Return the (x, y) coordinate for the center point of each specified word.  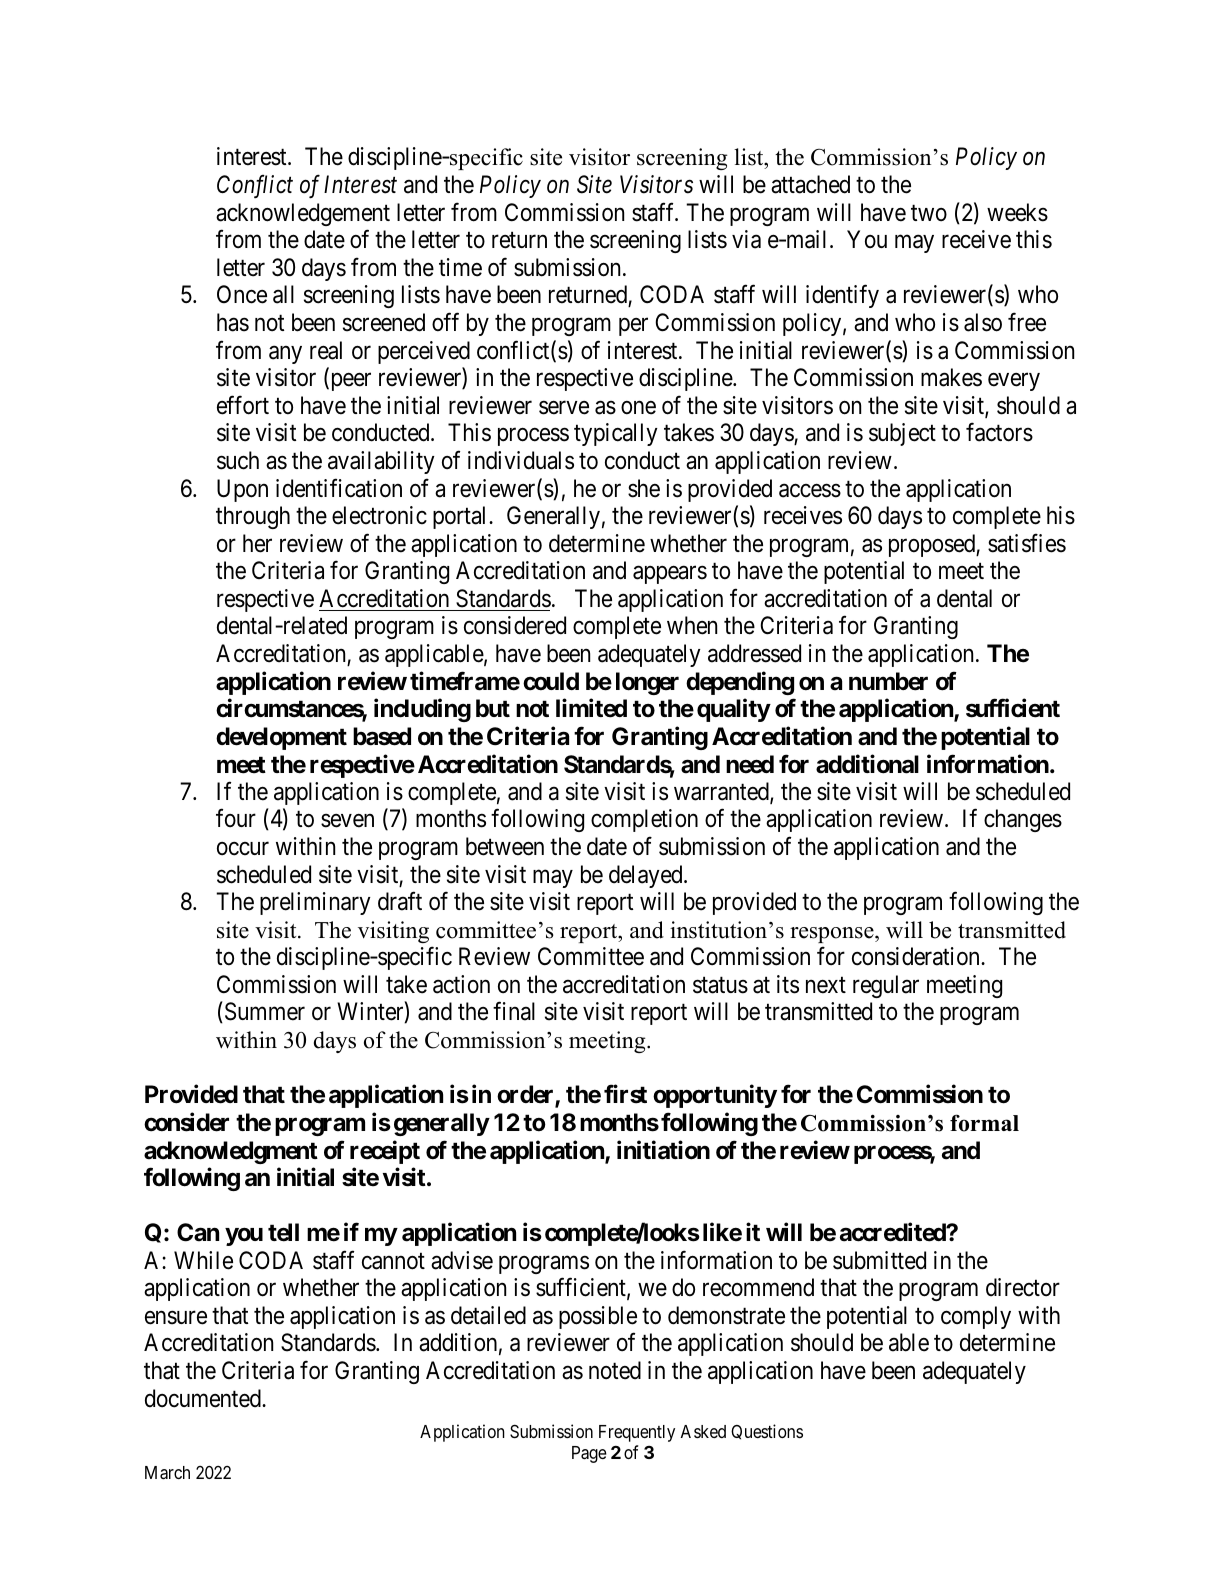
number (888, 681)
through (253, 517)
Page (589, 1454)
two (929, 213)
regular (886, 986)
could (551, 681)
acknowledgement (303, 214)
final (514, 1011)
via (746, 239)
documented (204, 1398)
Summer (263, 1012)
